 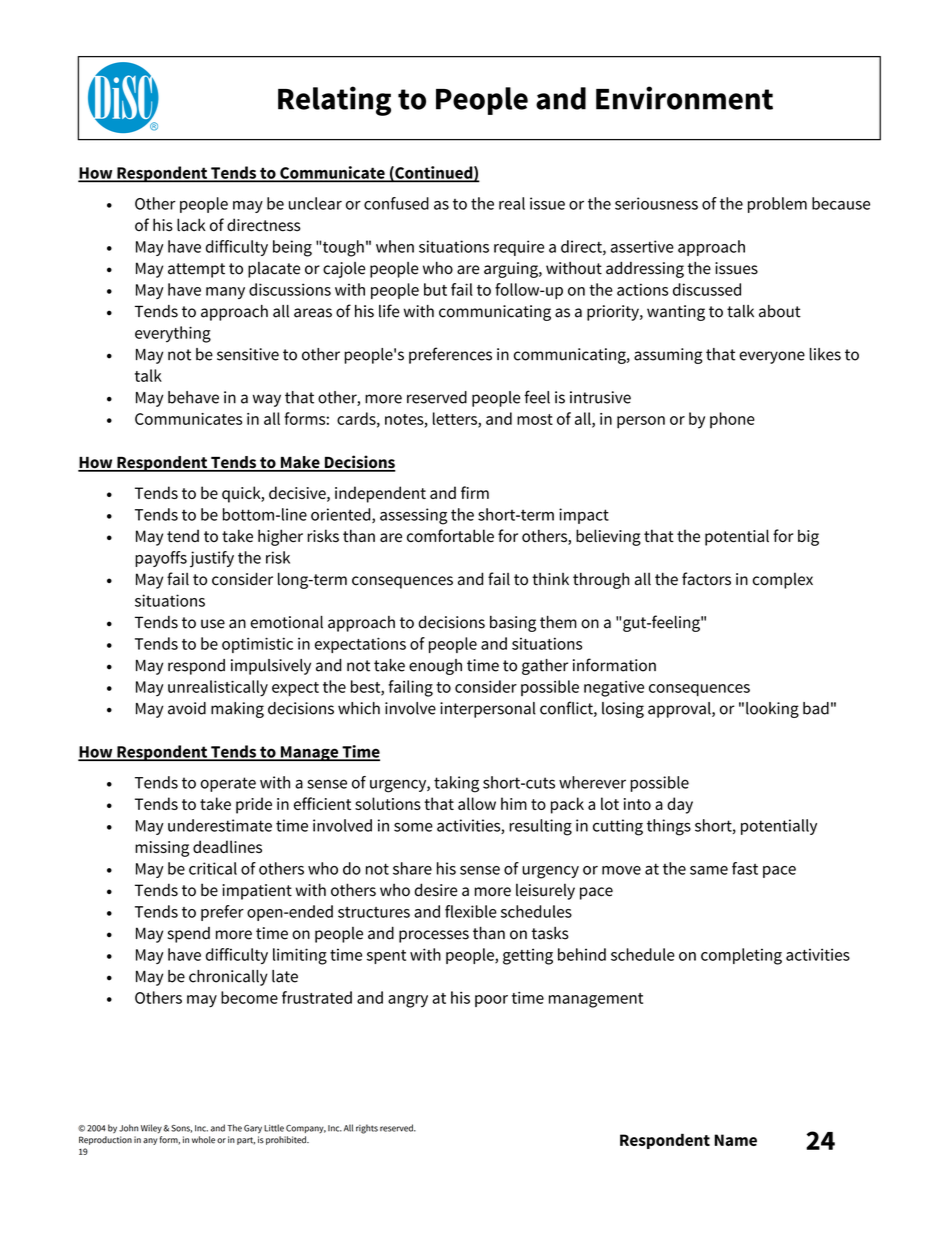 I want to click on confused, so click(x=396, y=203).
